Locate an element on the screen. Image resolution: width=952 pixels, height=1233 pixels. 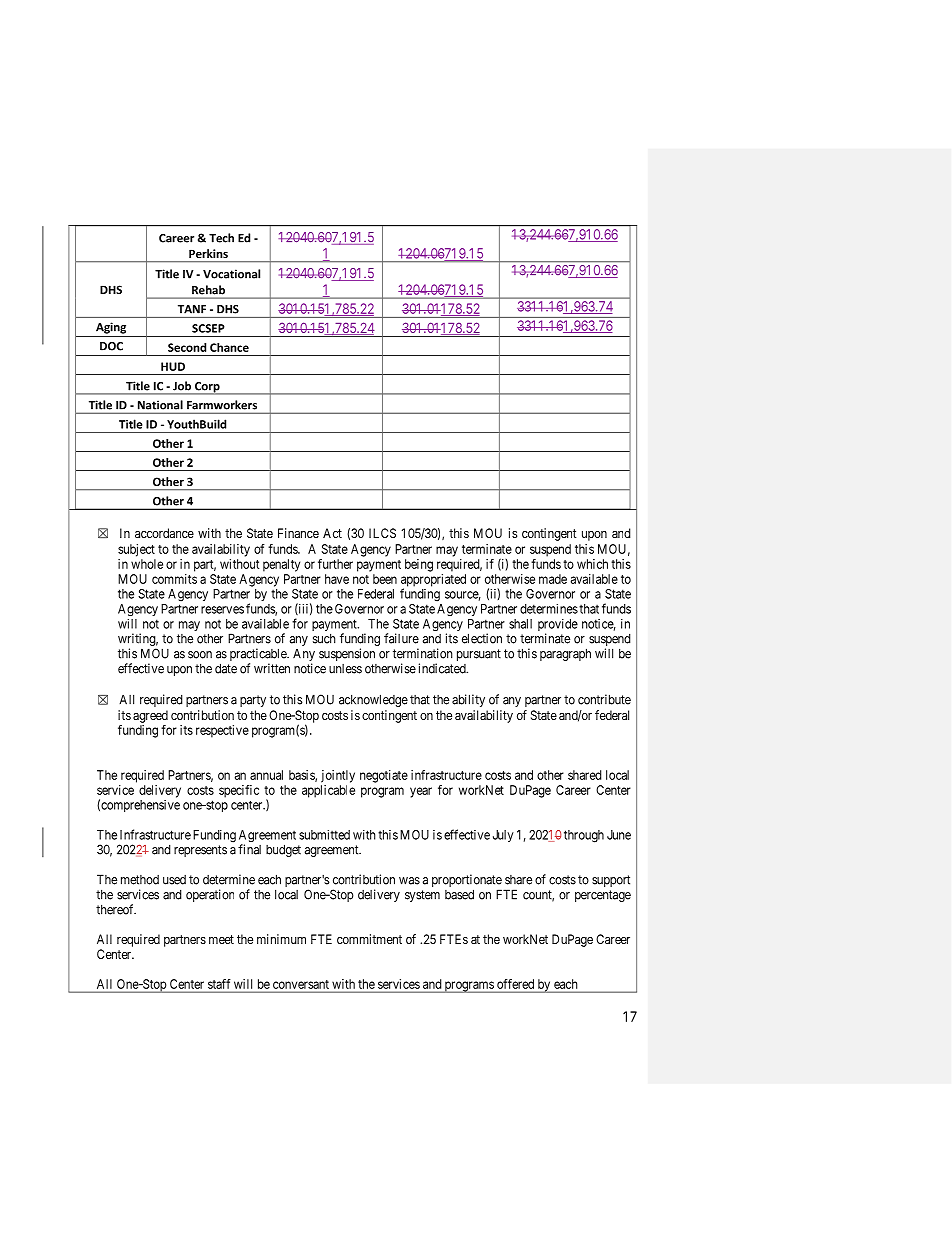
Perkins is located at coordinates (208, 253).
